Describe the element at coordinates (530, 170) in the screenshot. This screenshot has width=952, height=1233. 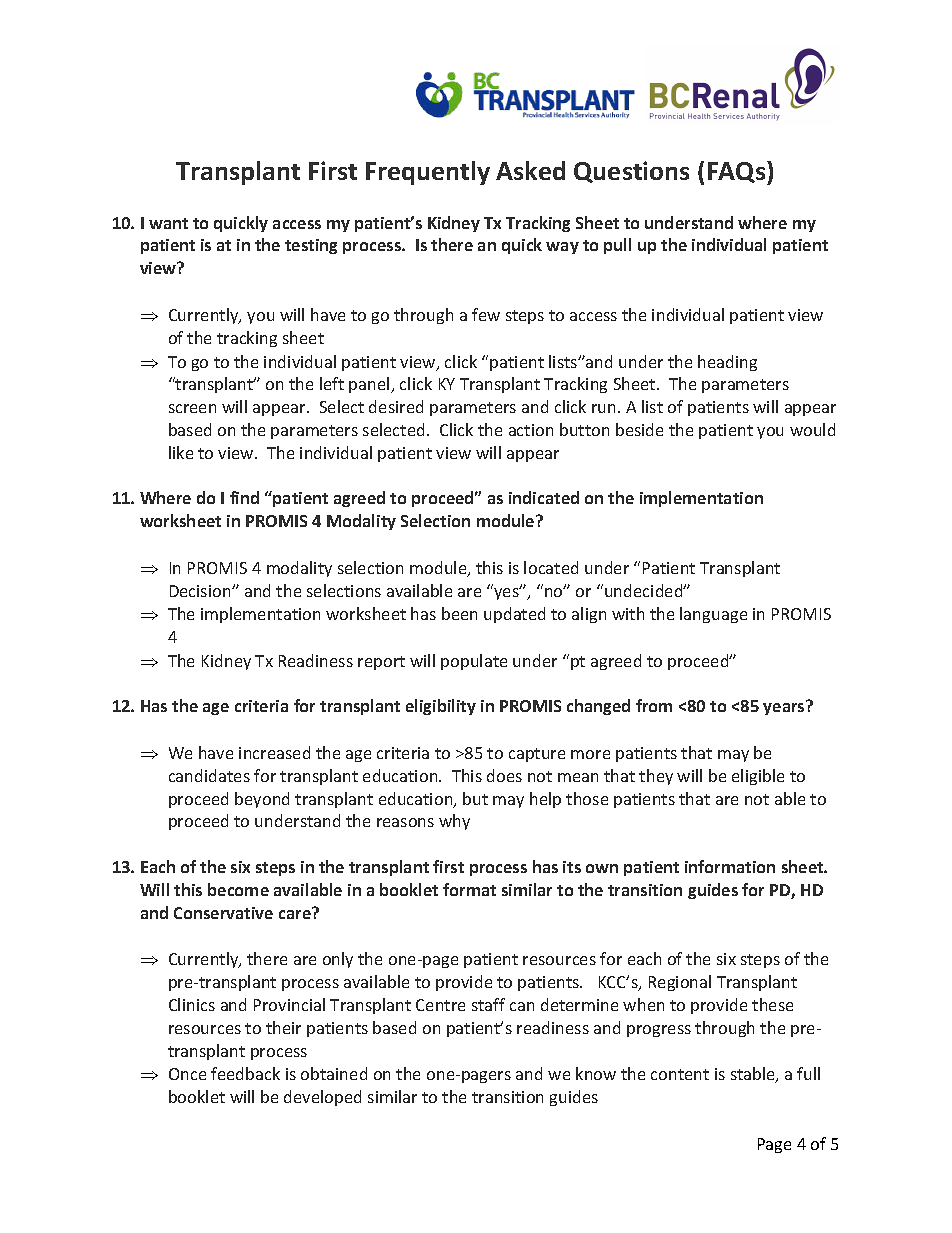
I see `Asked` at that location.
